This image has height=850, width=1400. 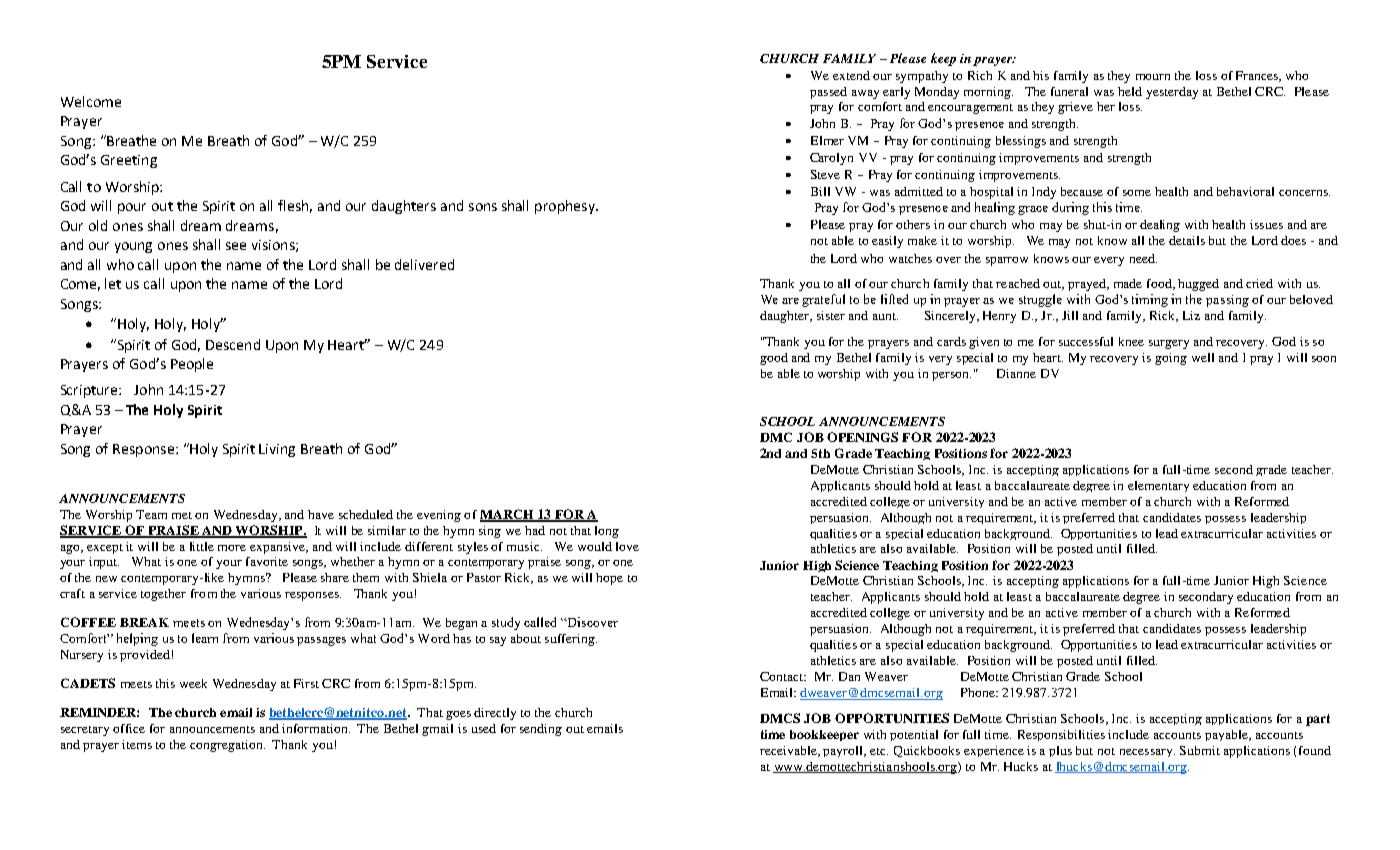 What do you see at coordinates (1200, 750) in the image?
I see `Submit` at bounding box center [1200, 750].
